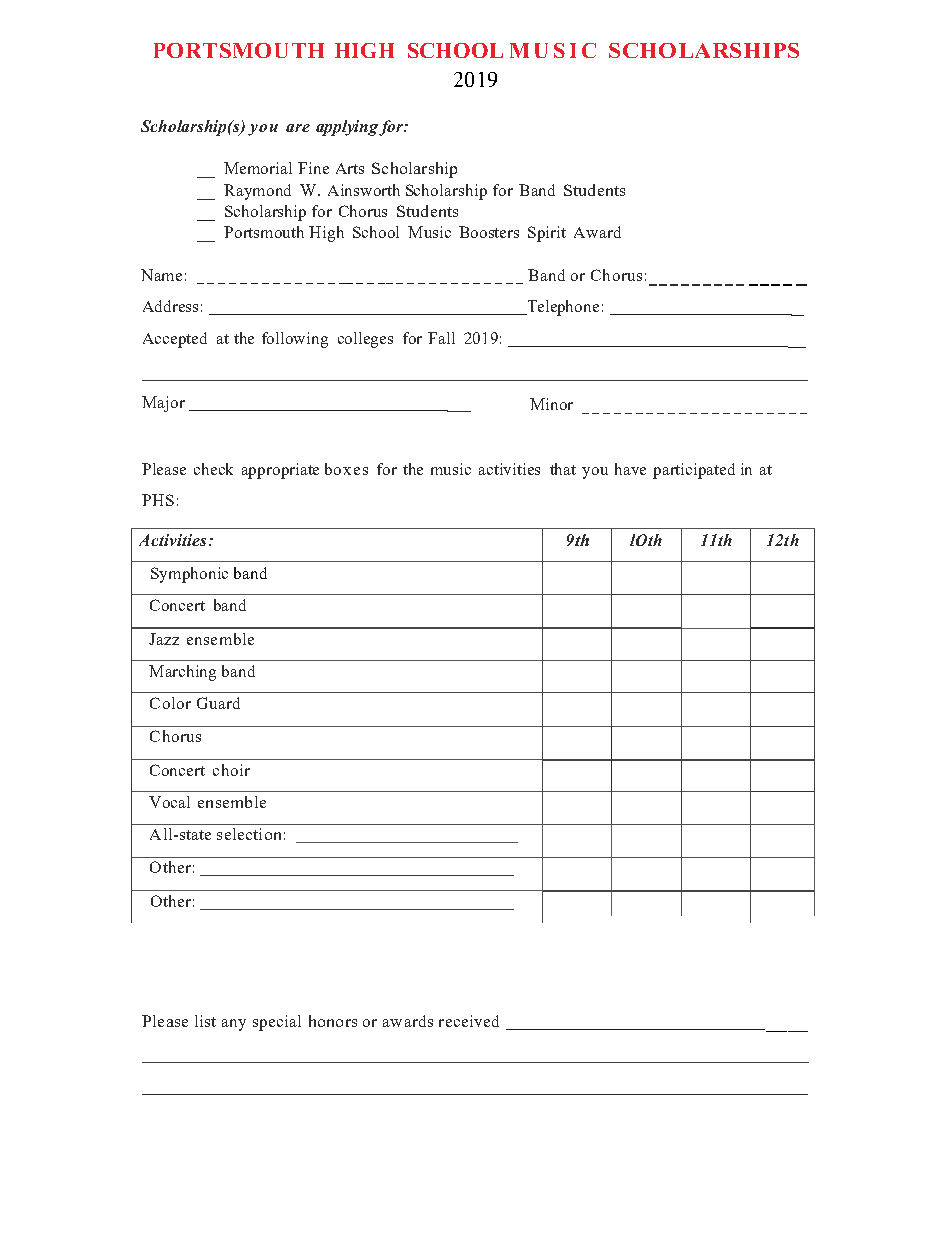 The image size is (952, 1233). Describe the element at coordinates (630, 469) in the screenshot. I see `have` at that location.
